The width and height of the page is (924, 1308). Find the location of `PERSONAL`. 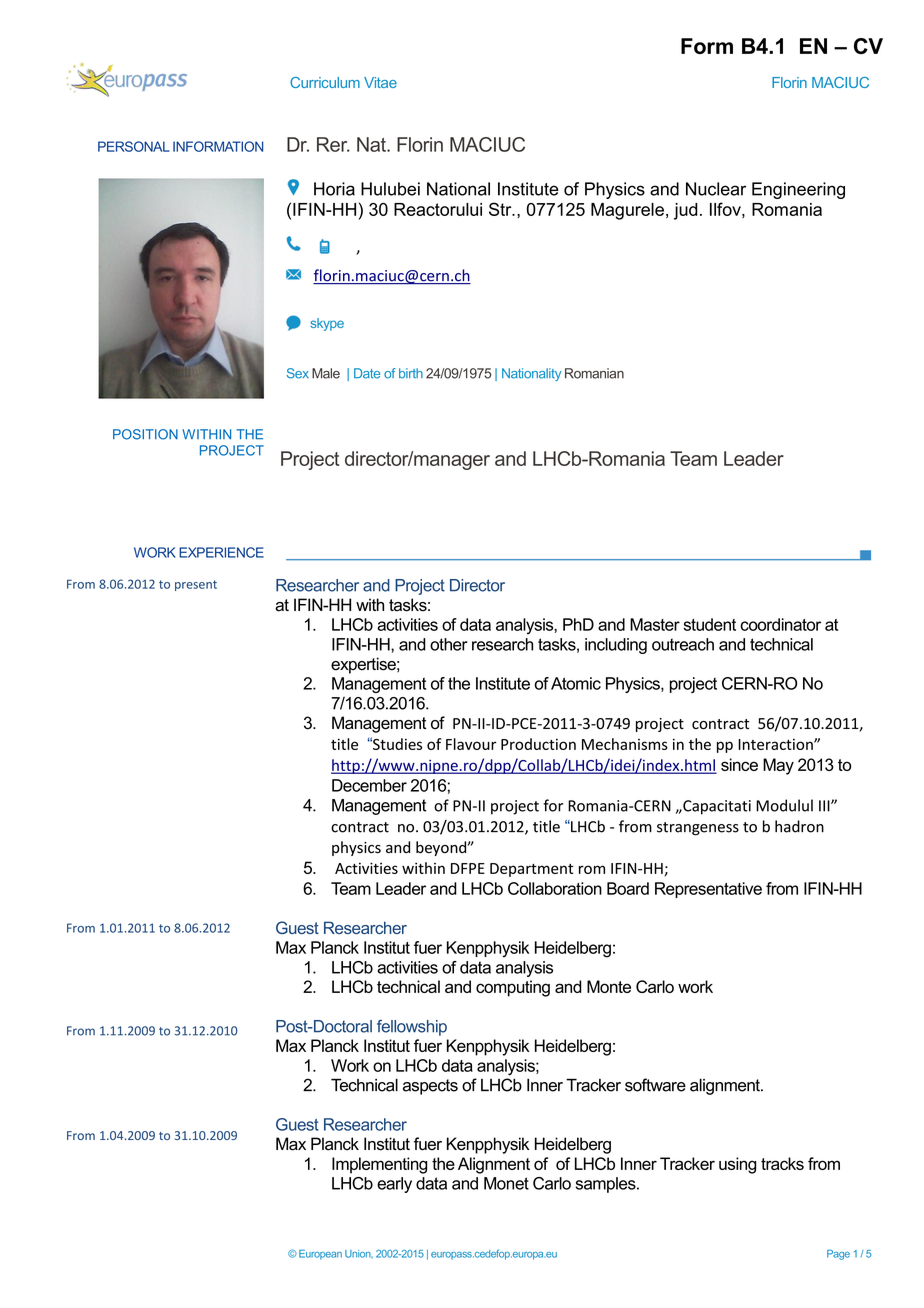

PERSONAL is located at coordinates (134, 146).
